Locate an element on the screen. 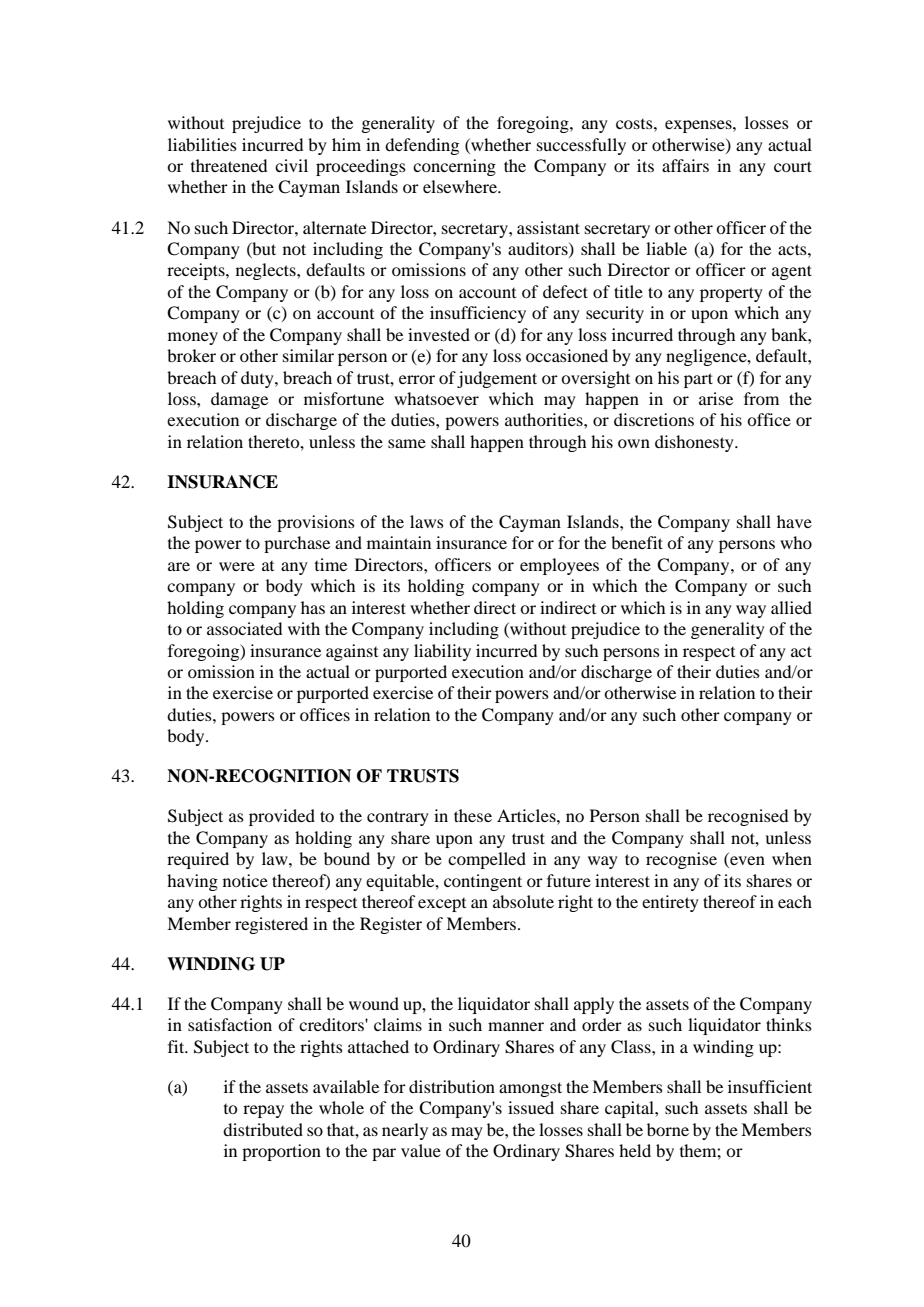 This screenshot has height=1307, width=924. borne is located at coordinates (668, 1129).
